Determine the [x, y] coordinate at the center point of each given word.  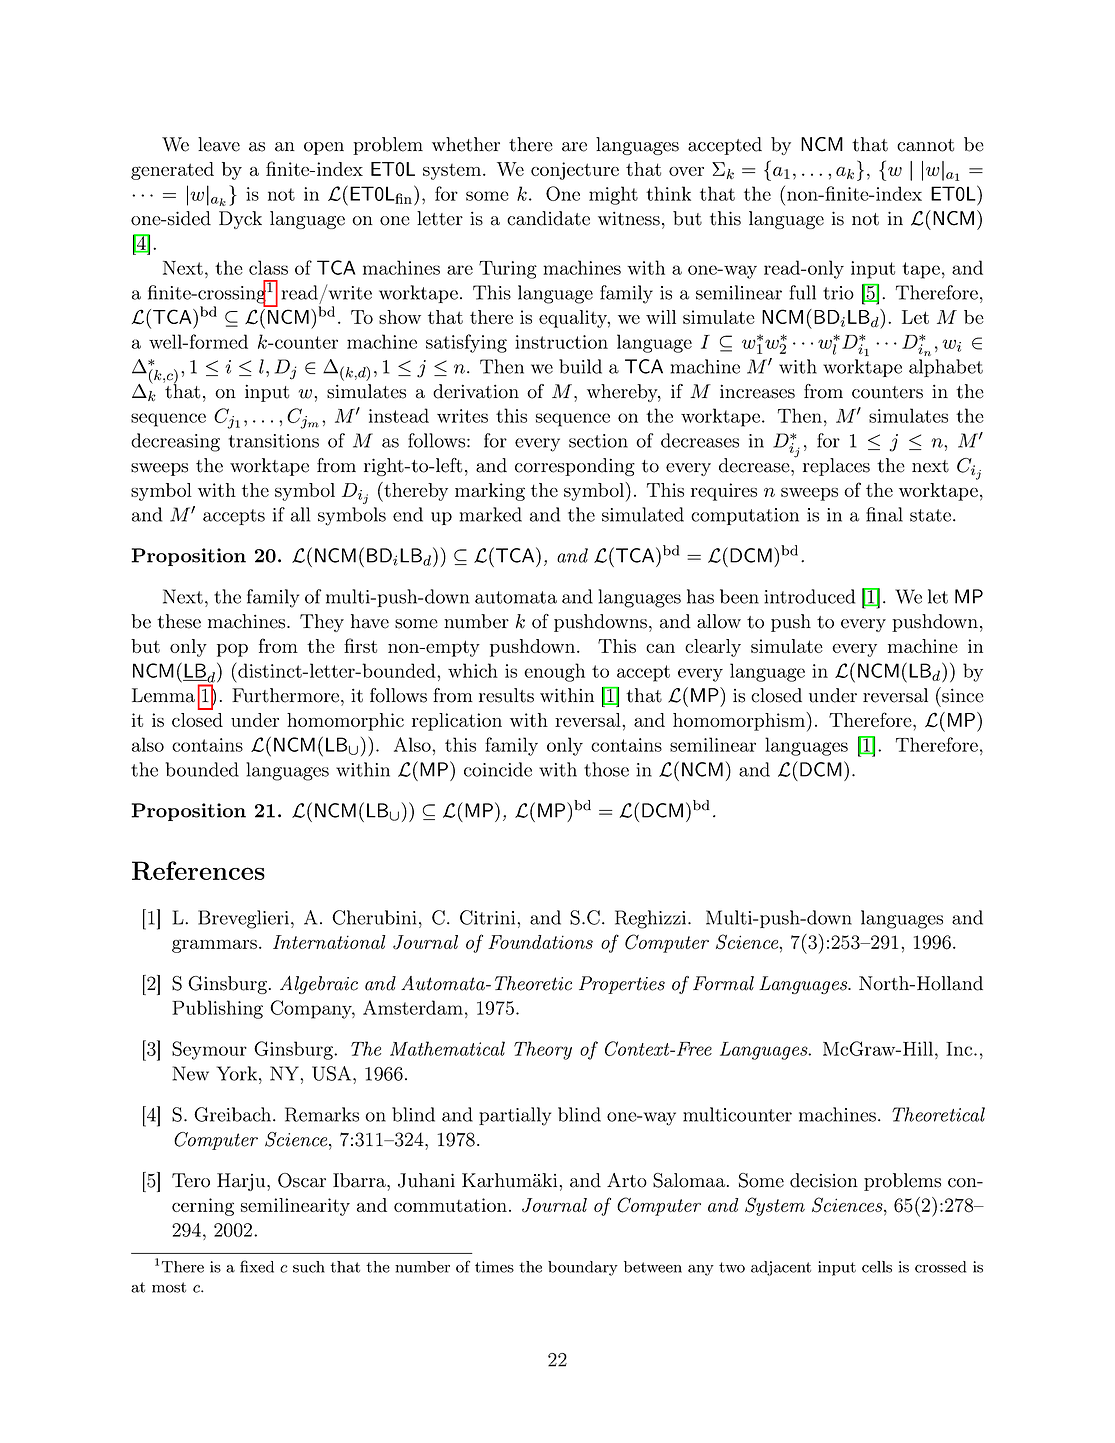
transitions [274, 441]
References [198, 870]
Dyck [240, 220]
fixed [257, 1266]
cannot [925, 145]
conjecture [575, 171]
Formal [723, 983]
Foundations [540, 942]
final [884, 514]
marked [491, 514]
